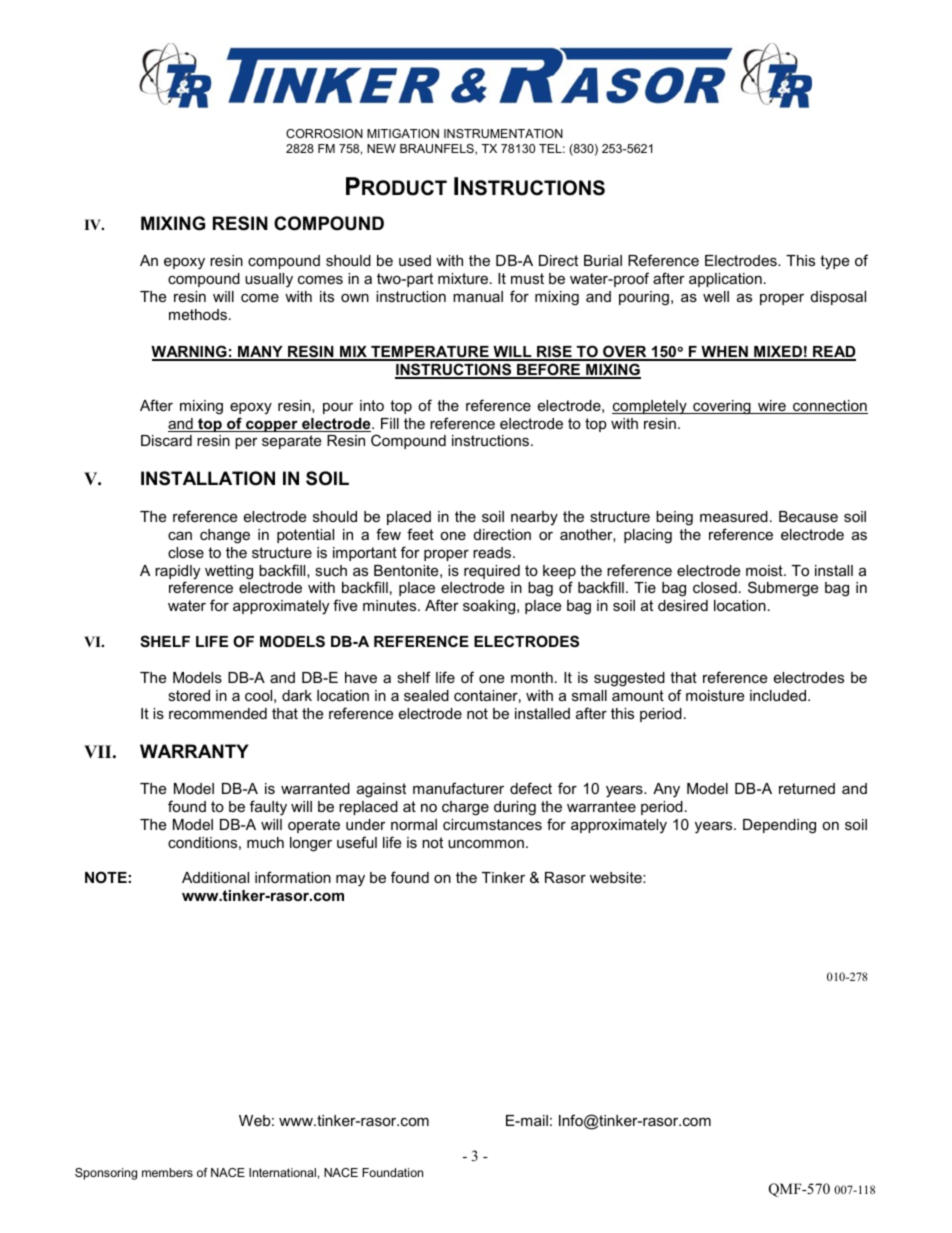 This page has width=952, height=1233. I want to click on stored, so click(189, 695).
